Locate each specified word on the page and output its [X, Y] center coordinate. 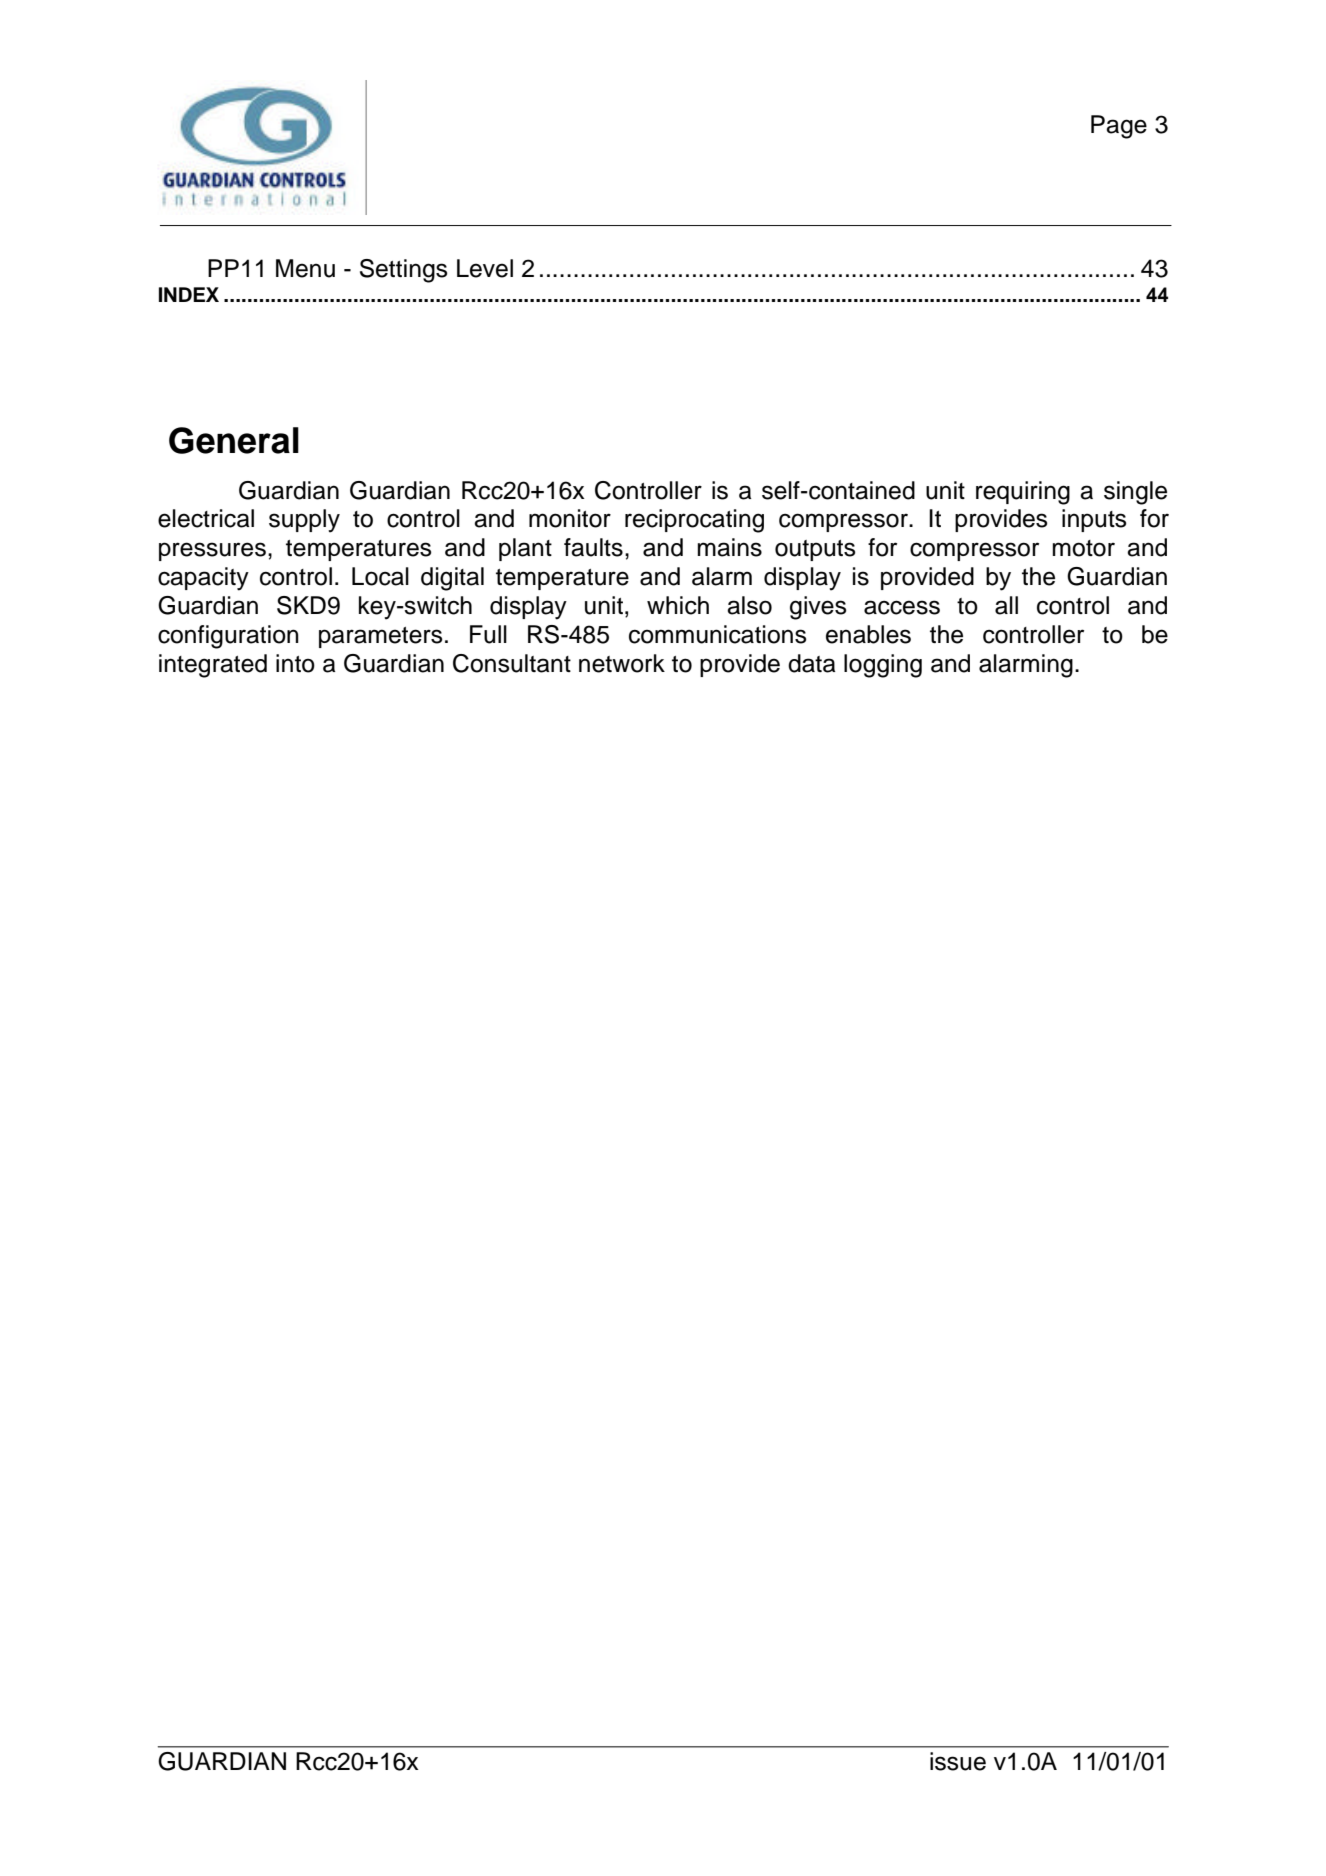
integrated [213, 666]
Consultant [512, 663]
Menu [305, 268]
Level [485, 268]
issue [958, 1761]
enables [868, 634]
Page [1119, 127]
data [812, 663]
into [295, 663]
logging [883, 666]
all [1006, 605]
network [622, 663]
